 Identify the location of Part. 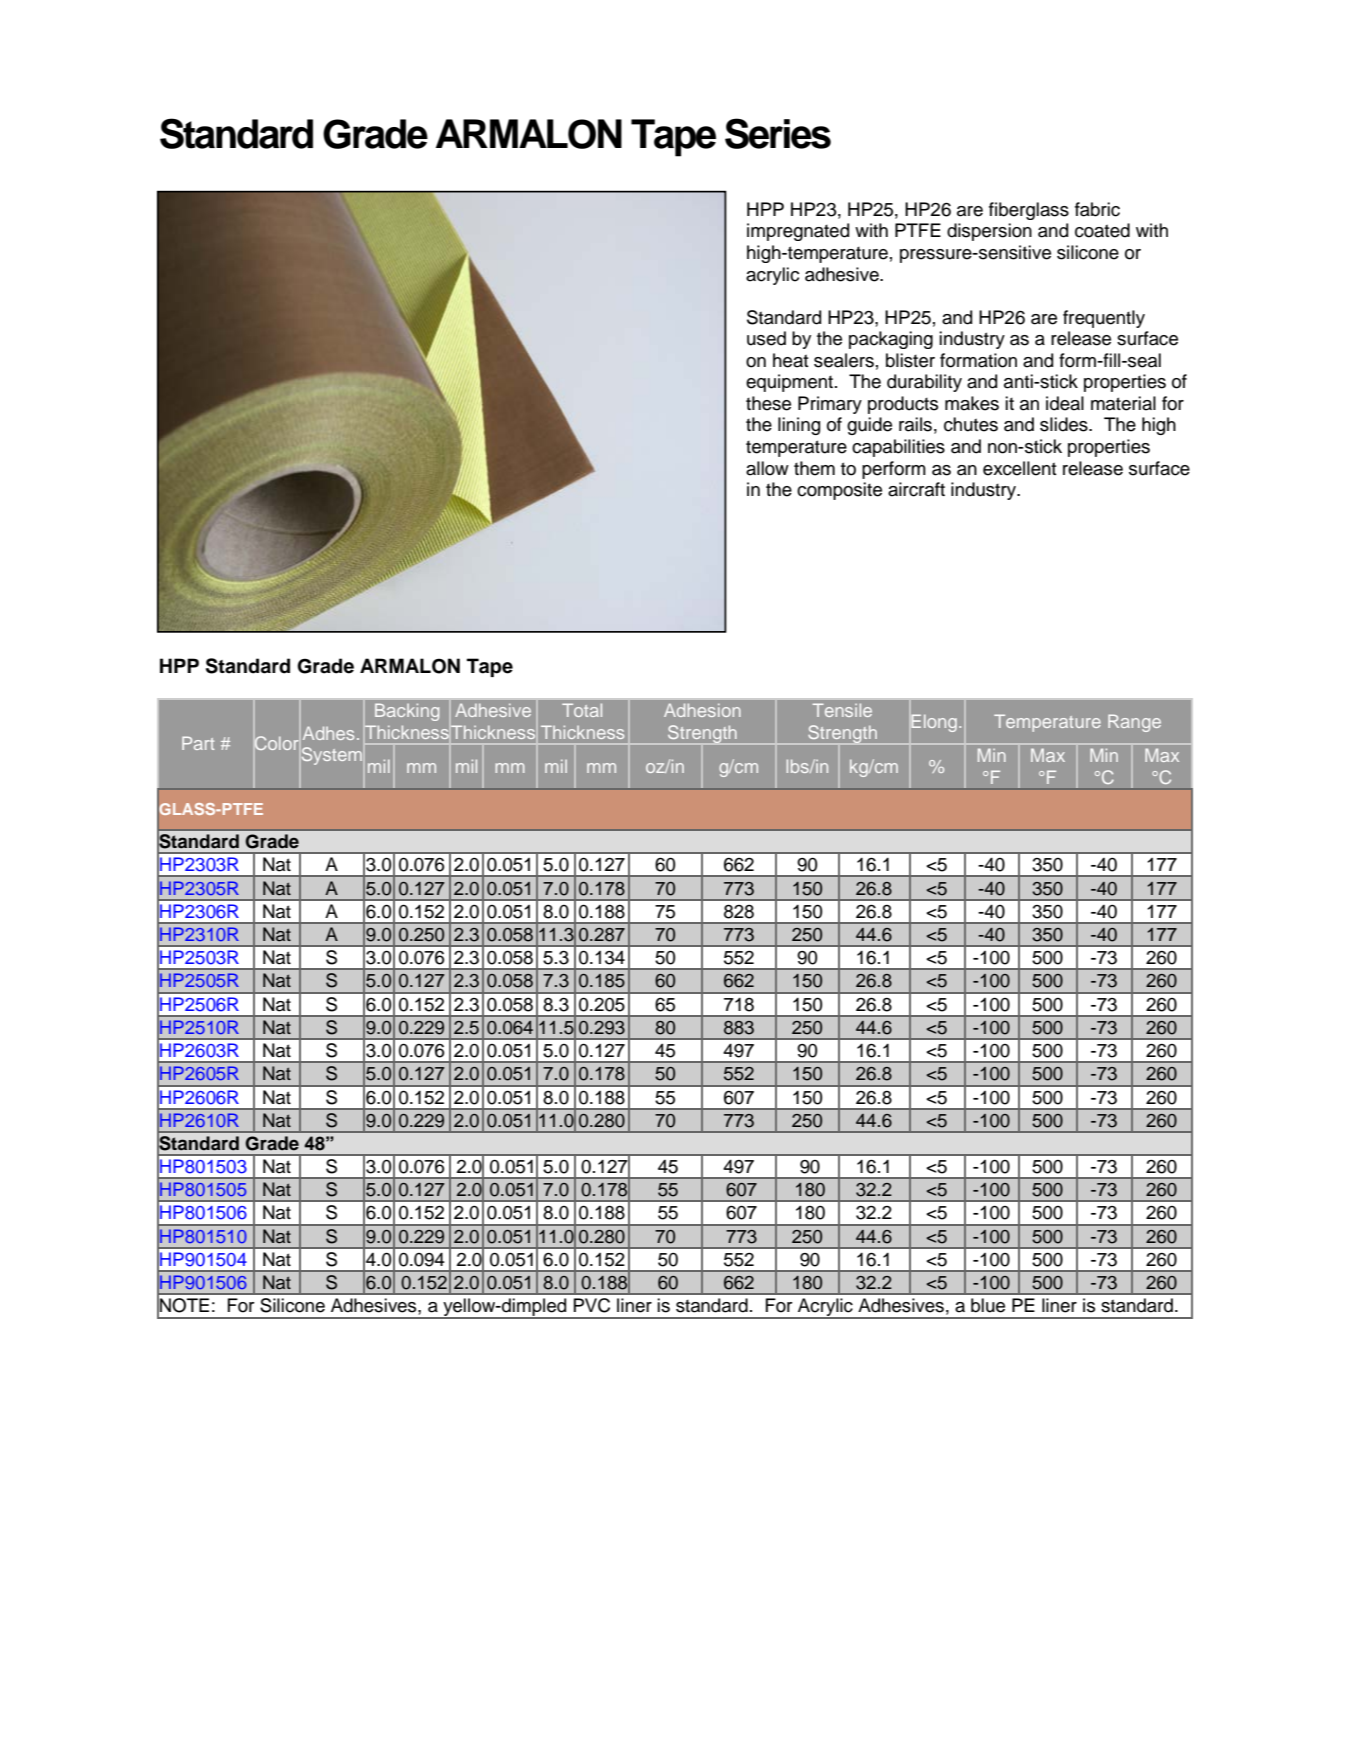
(198, 743).
